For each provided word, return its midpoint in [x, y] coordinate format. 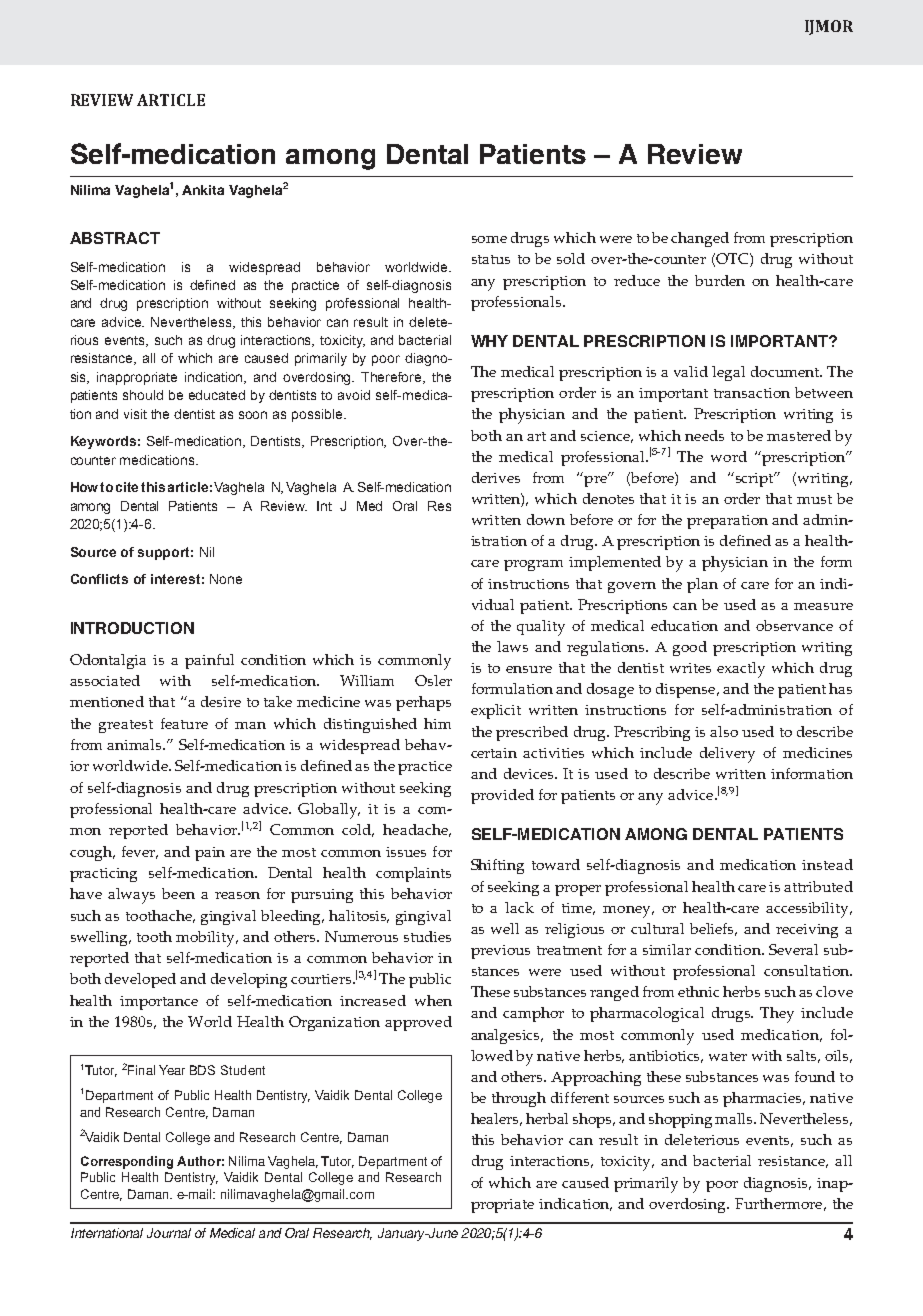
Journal [169, 1233]
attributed [818, 886]
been [178, 893]
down [546, 519]
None [226, 579]
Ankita [203, 190]
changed [700, 239]
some [489, 239]
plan [702, 585]
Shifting [497, 866]
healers [496, 1119]
